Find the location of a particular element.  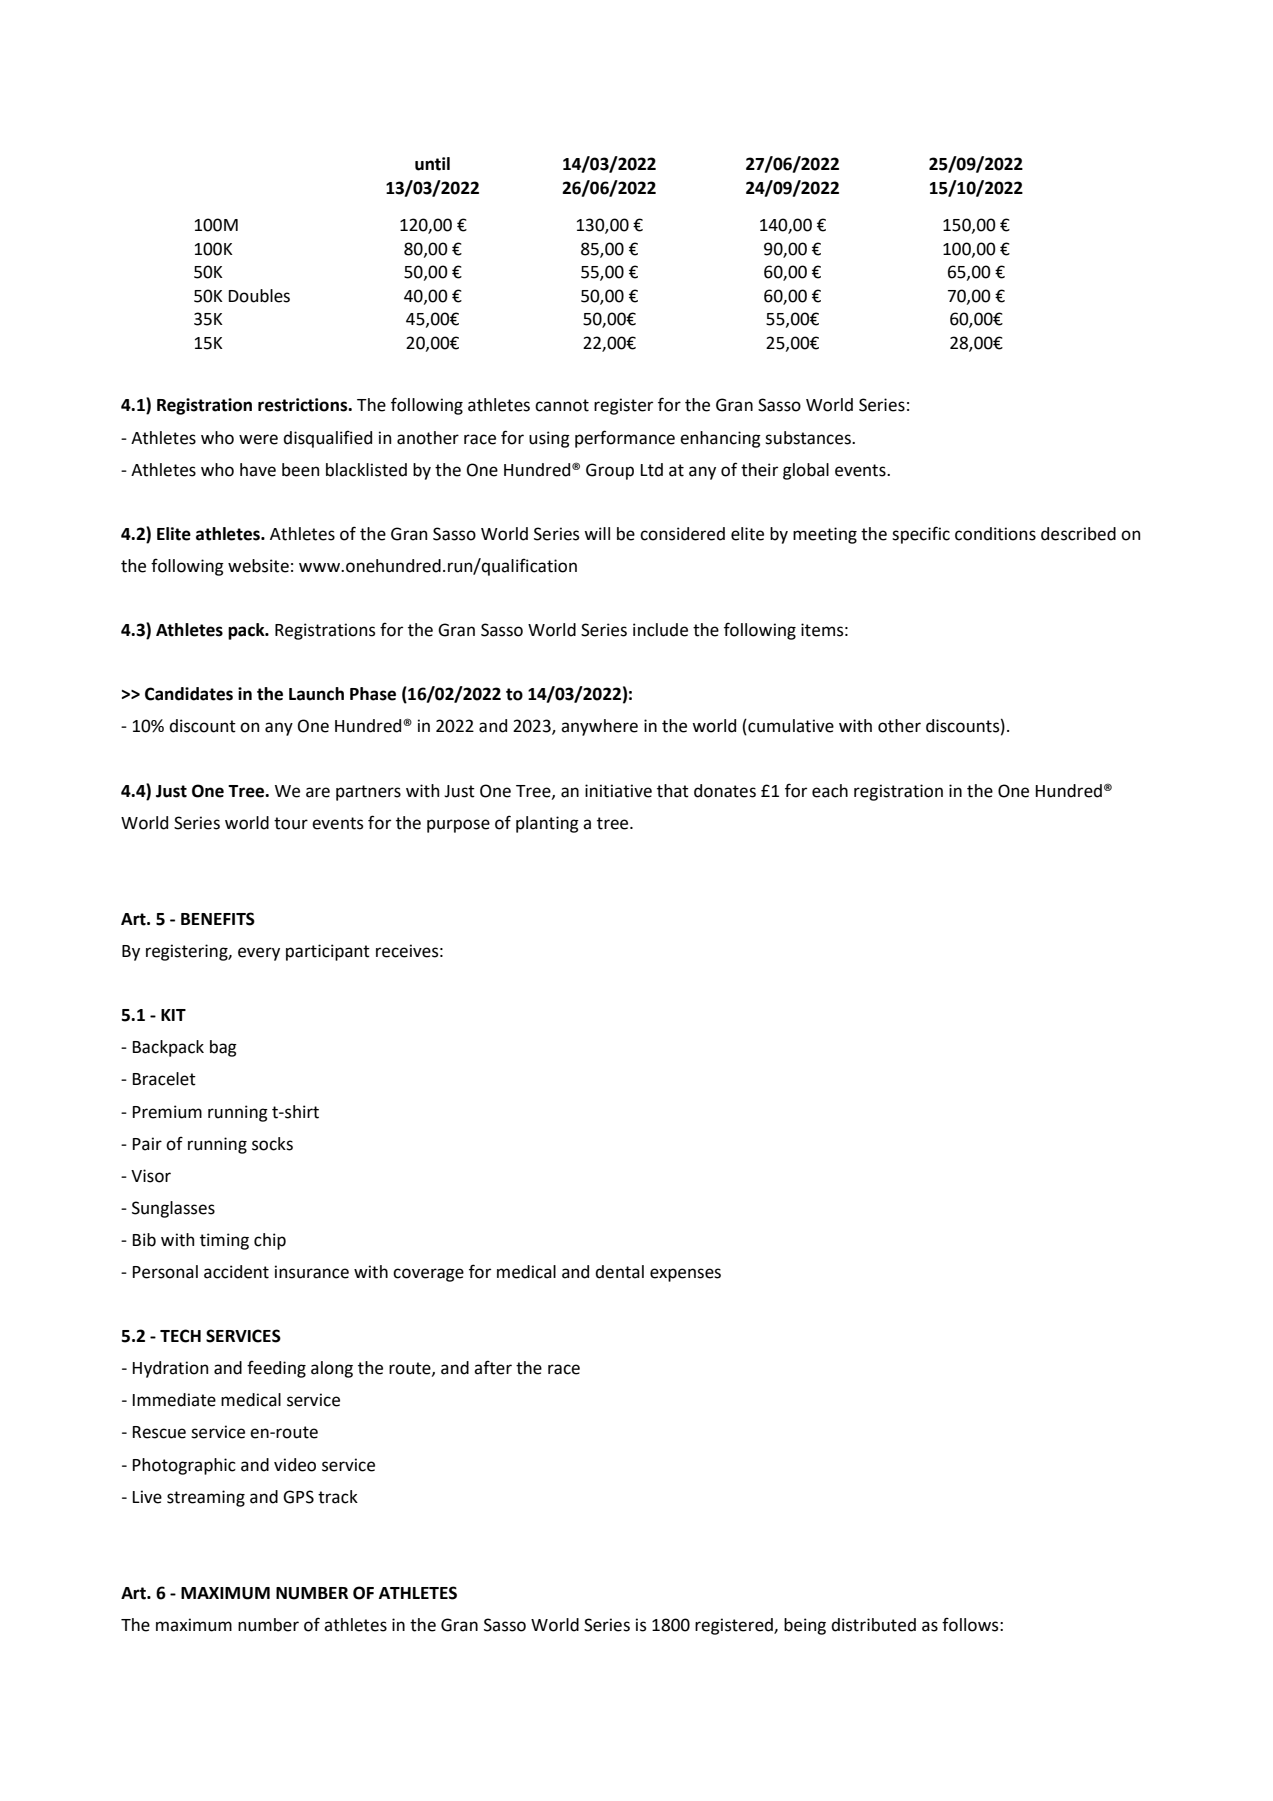

expenses is located at coordinates (685, 1275).
